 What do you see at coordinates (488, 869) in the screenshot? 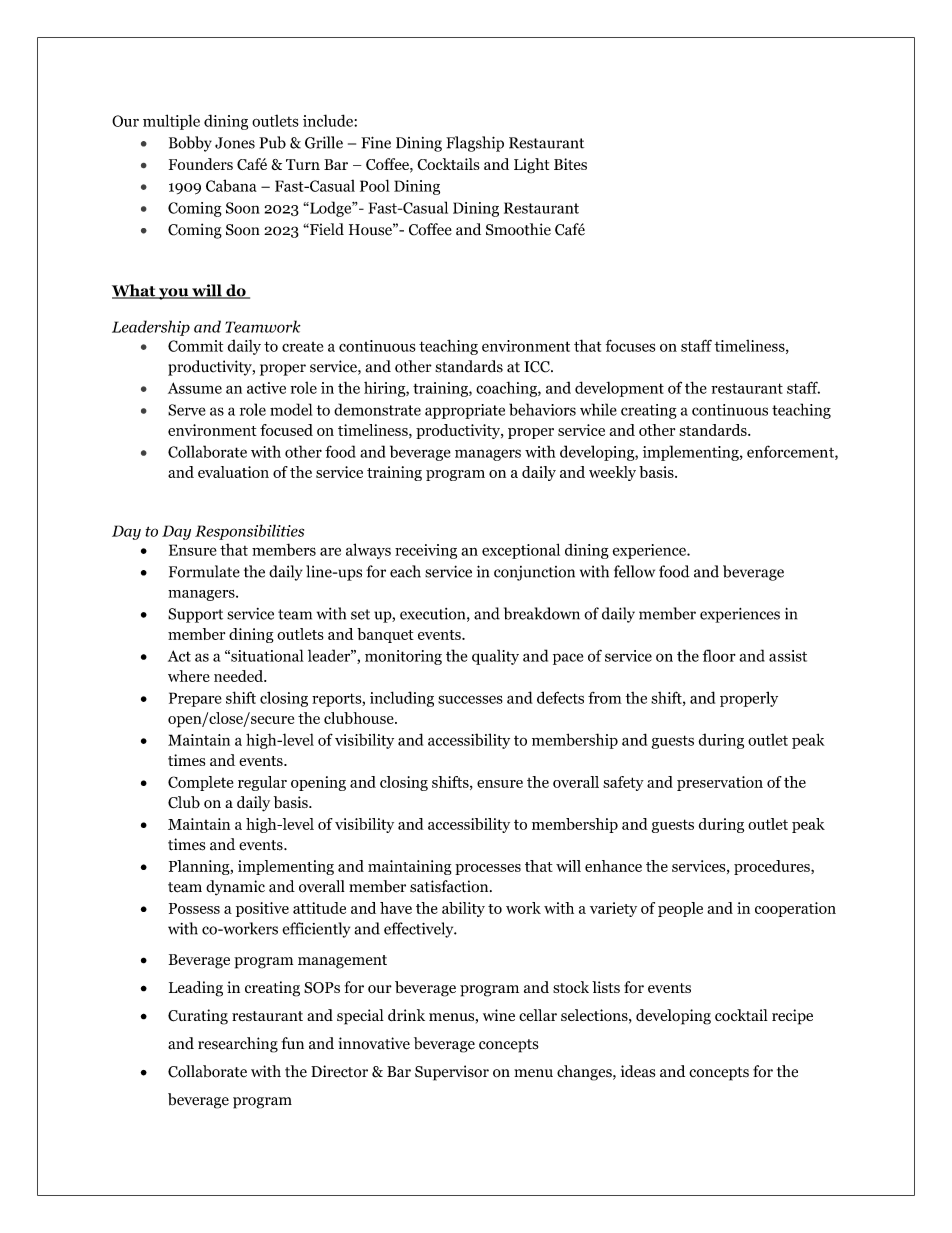
I see `processes` at bounding box center [488, 869].
